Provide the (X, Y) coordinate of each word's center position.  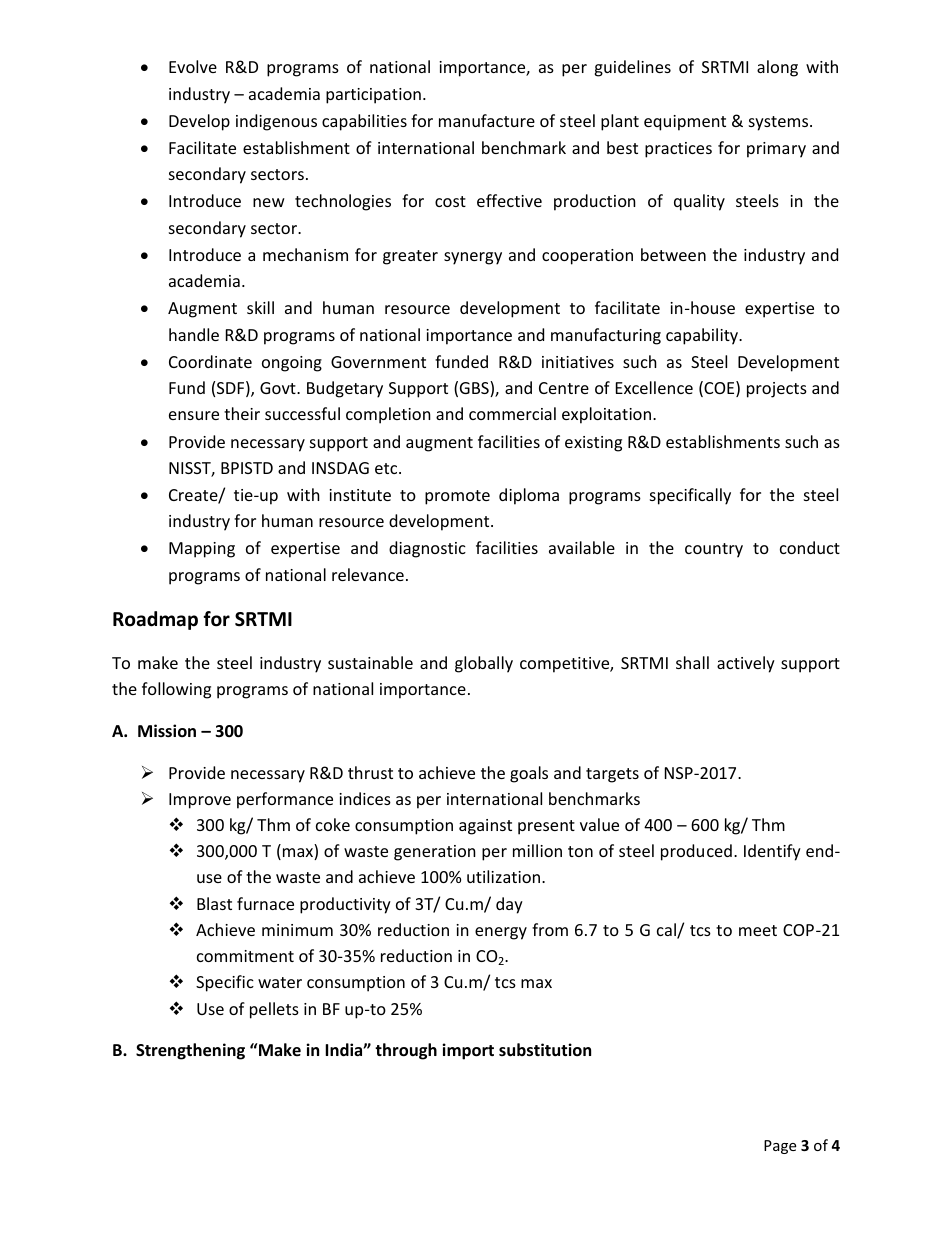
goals (529, 774)
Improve (200, 801)
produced (696, 852)
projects (777, 390)
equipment (685, 123)
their (242, 413)
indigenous (276, 122)
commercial (512, 413)
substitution (545, 1050)
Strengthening (190, 1051)
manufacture (487, 120)
